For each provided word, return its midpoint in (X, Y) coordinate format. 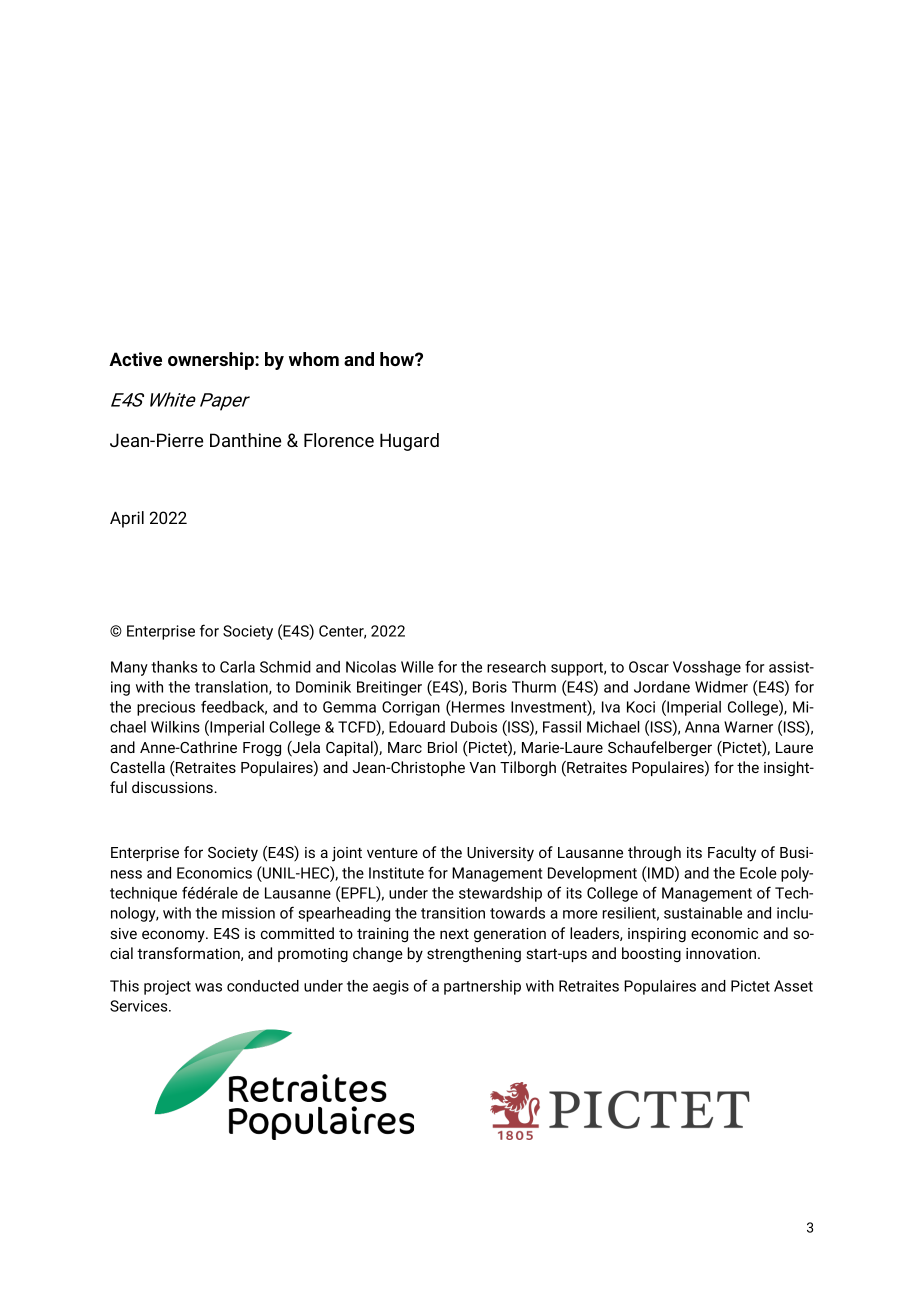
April (127, 519)
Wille (417, 667)
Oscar (649, 667)
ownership (212, 361)
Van (482, 767)
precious (166, 708)
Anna (702, 727)
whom (314, 359)
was (208, 987)
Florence (339, 440)
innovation (721, 953)
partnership (482, 987)
